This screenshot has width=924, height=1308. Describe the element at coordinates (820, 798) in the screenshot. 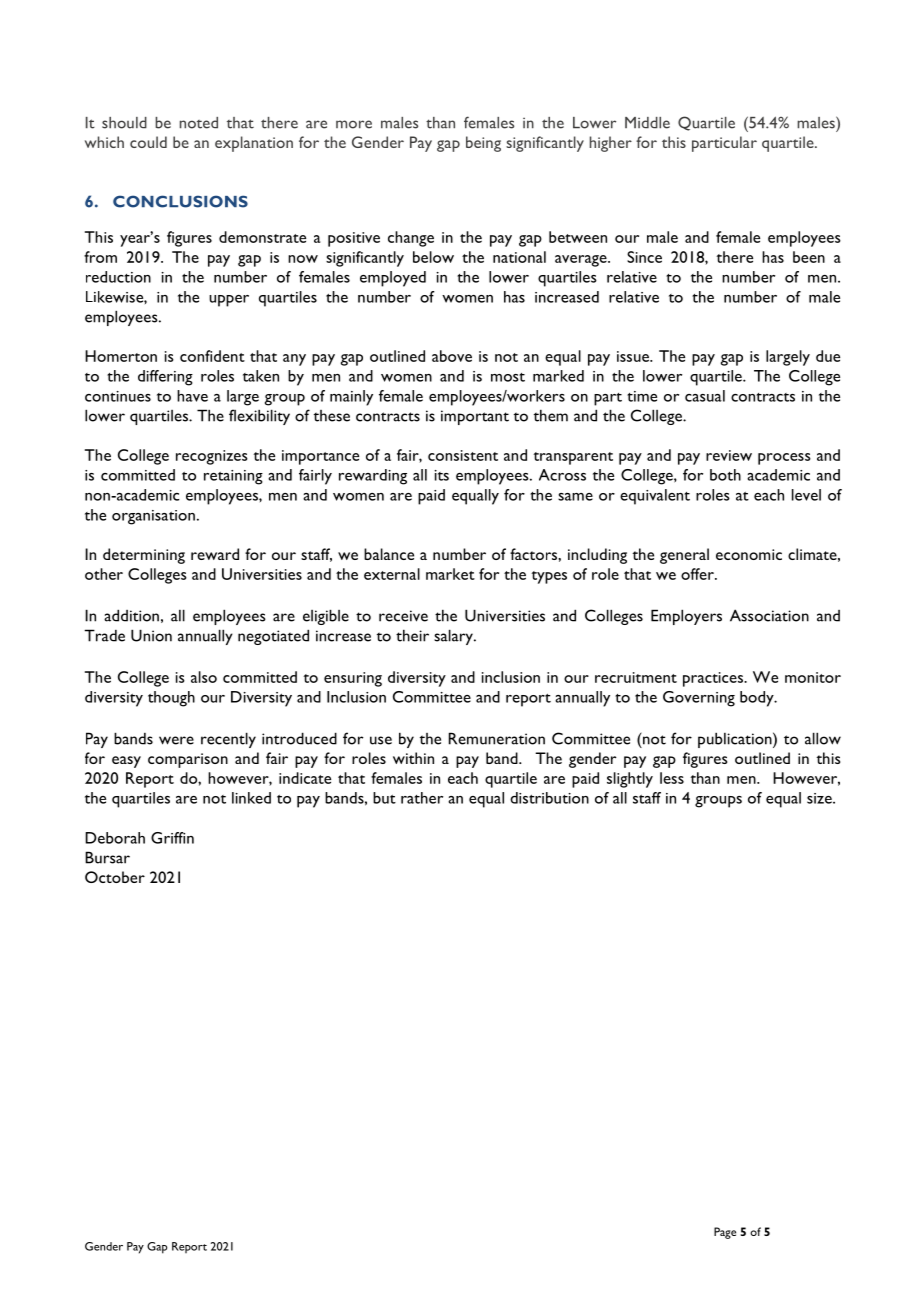

I see `size` at that location.
